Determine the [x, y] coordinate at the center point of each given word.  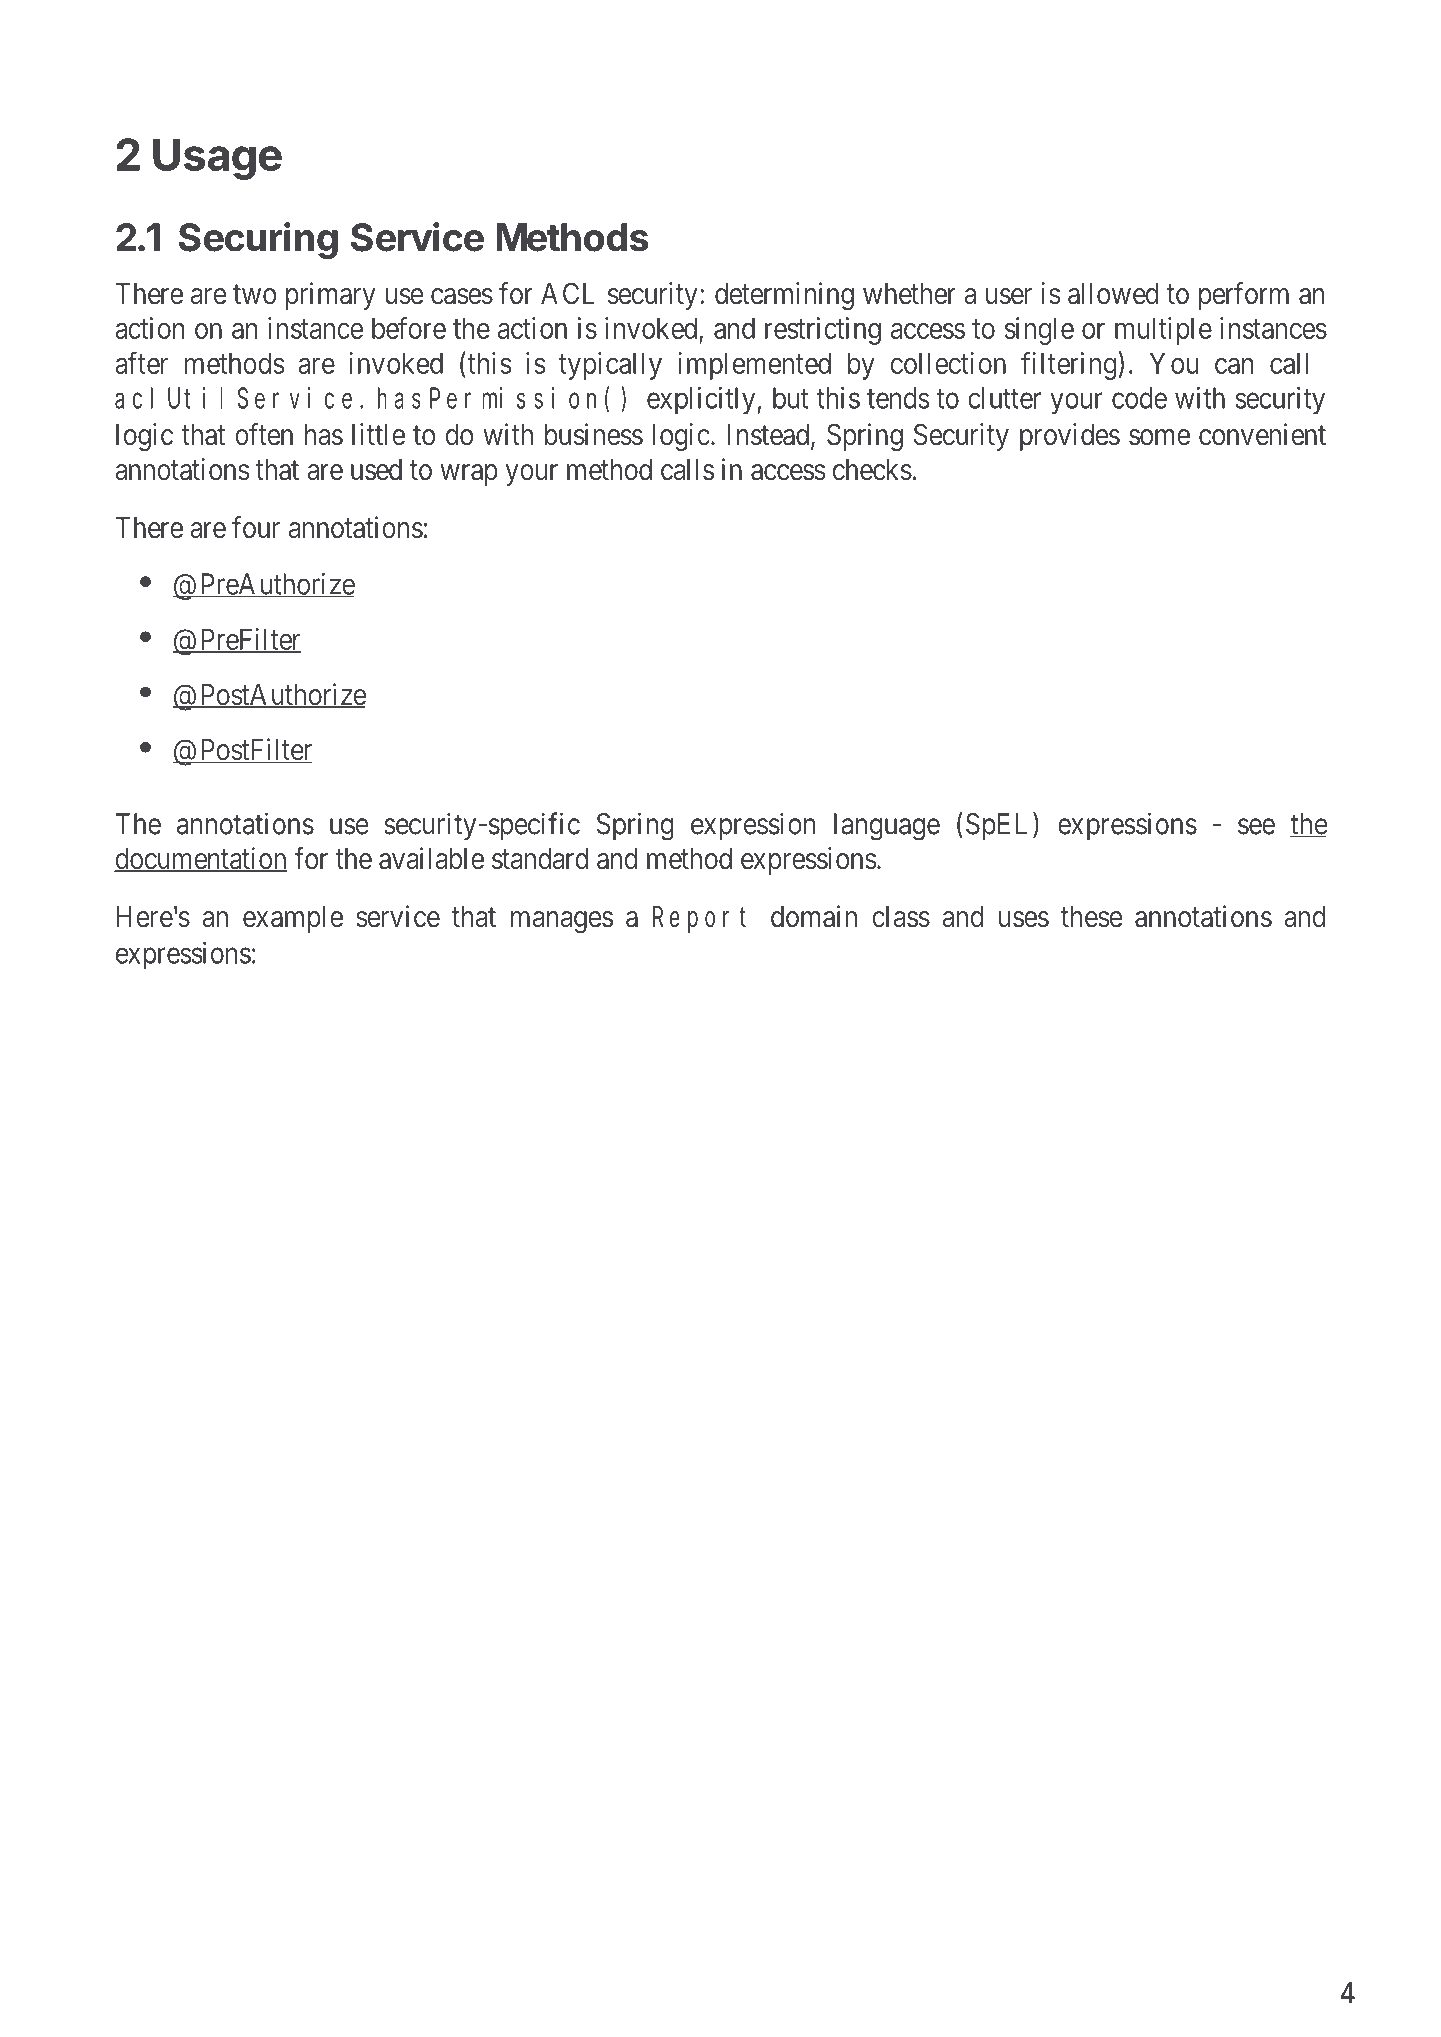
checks [872, 470]
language [887, 827]
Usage [217, 159]
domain [814, 916]
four [256, 527]
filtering [1070, 365]
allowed [1113, 294]
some [1159, 437]
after [141, 362]
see [1256, 826]
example [293, 919]
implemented [754, 366]
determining [784, 296]
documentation [200, 859]
